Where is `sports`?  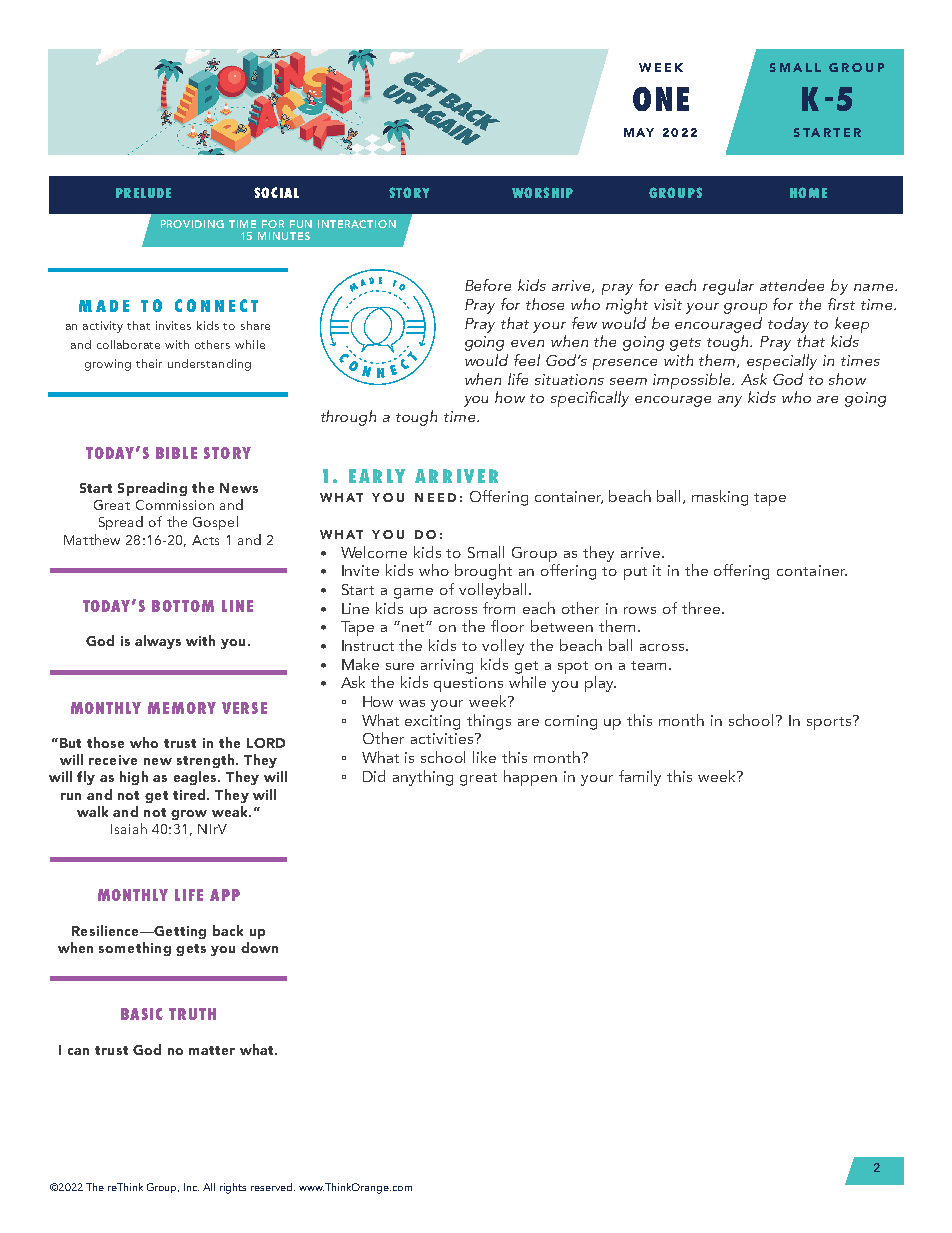 sports is located at coordinates (829, 723).
